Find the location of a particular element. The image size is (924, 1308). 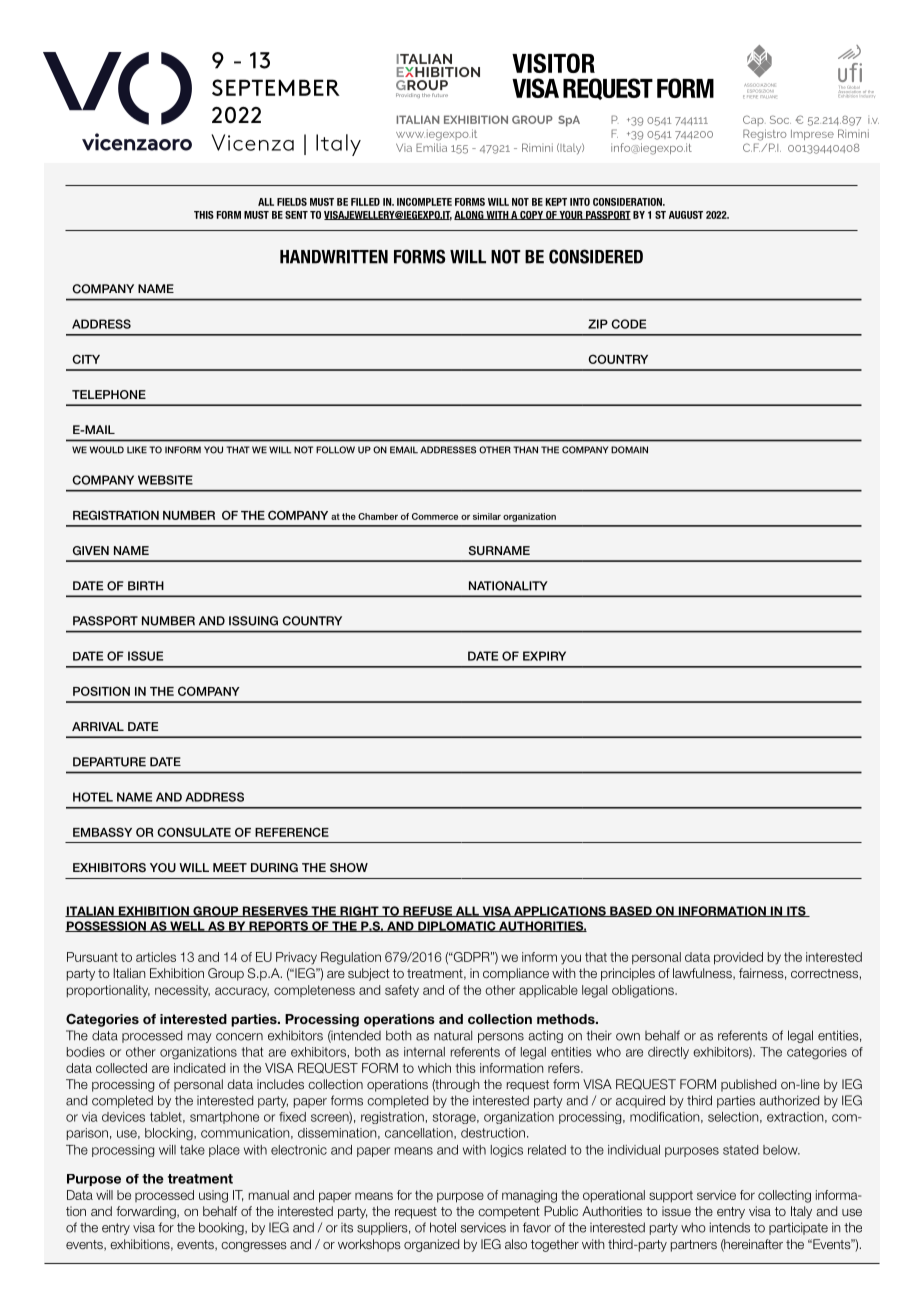

forwarding is located at coordinates (147, 1212).
